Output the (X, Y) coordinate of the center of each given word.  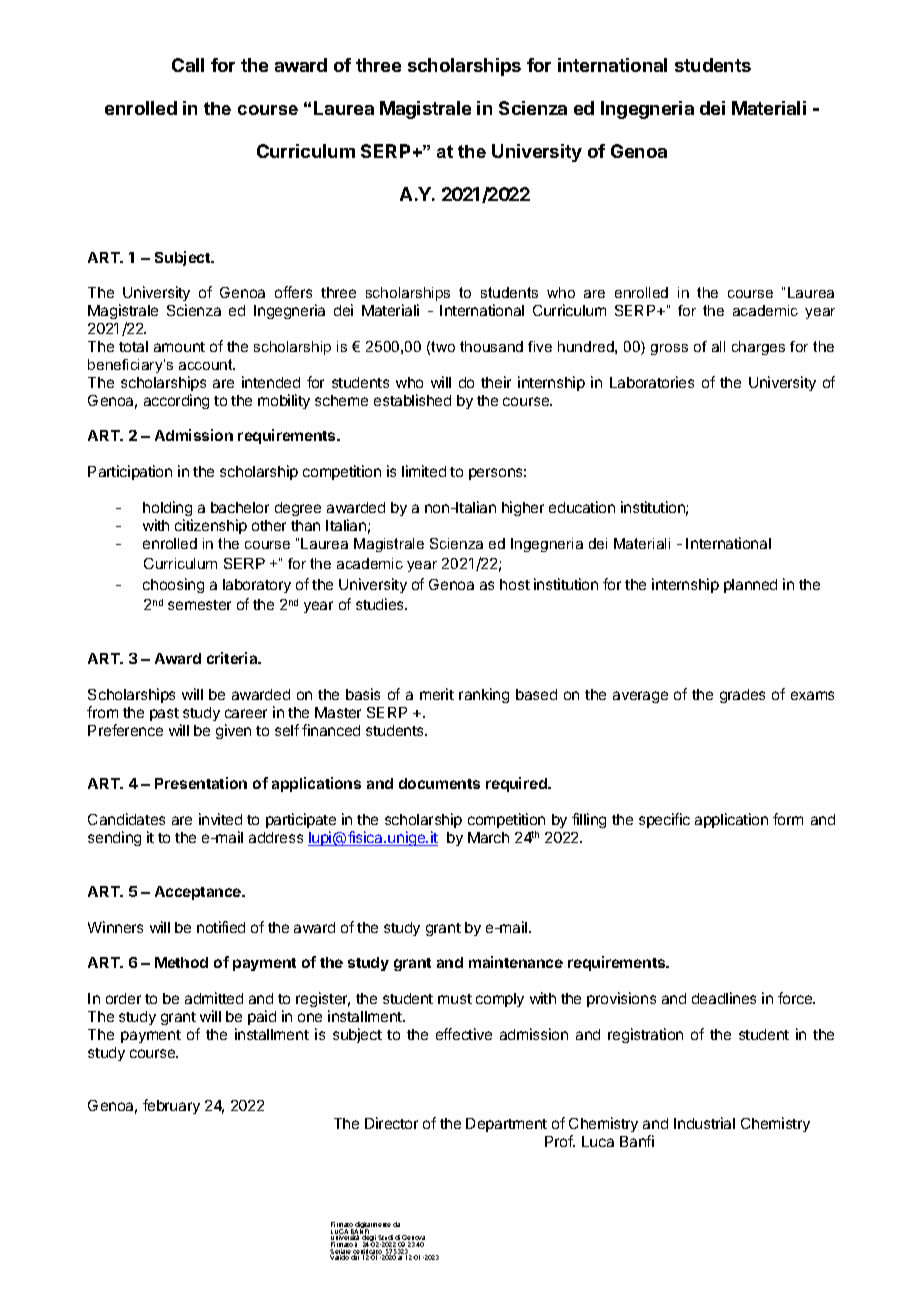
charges (758, 348)
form (788, 819)
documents (439, 783)
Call (188, 65)
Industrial (704, 1123)
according (176, 401)
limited (424, 471)
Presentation (201, 783)
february (171, 1106)
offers (293, 292)
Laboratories (652, 382)
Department (506, 1125)
